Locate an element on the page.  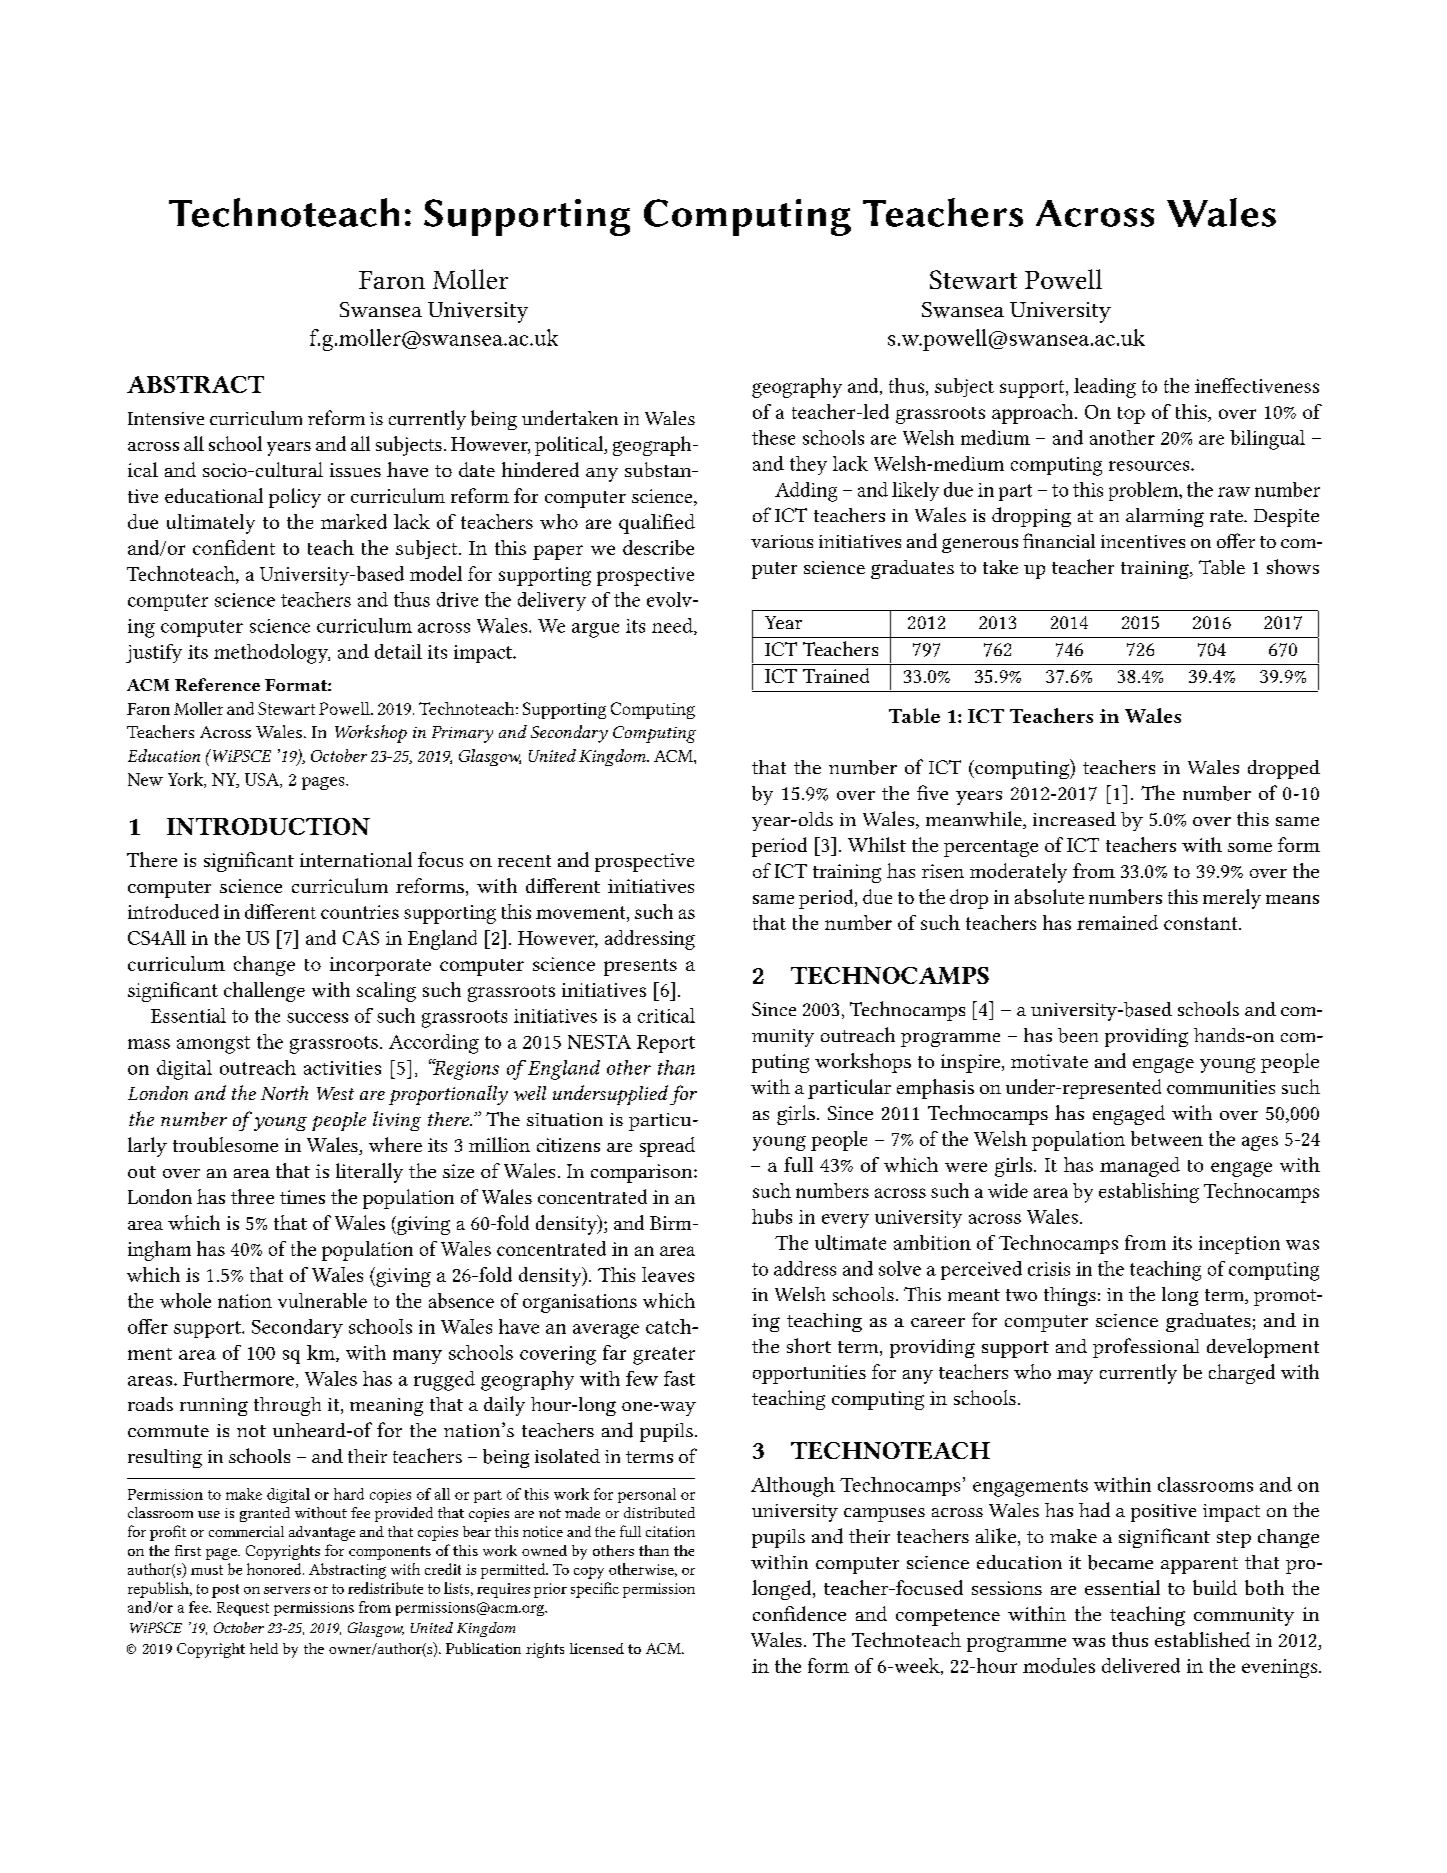
established is located at coordinates (1202, 1639).
